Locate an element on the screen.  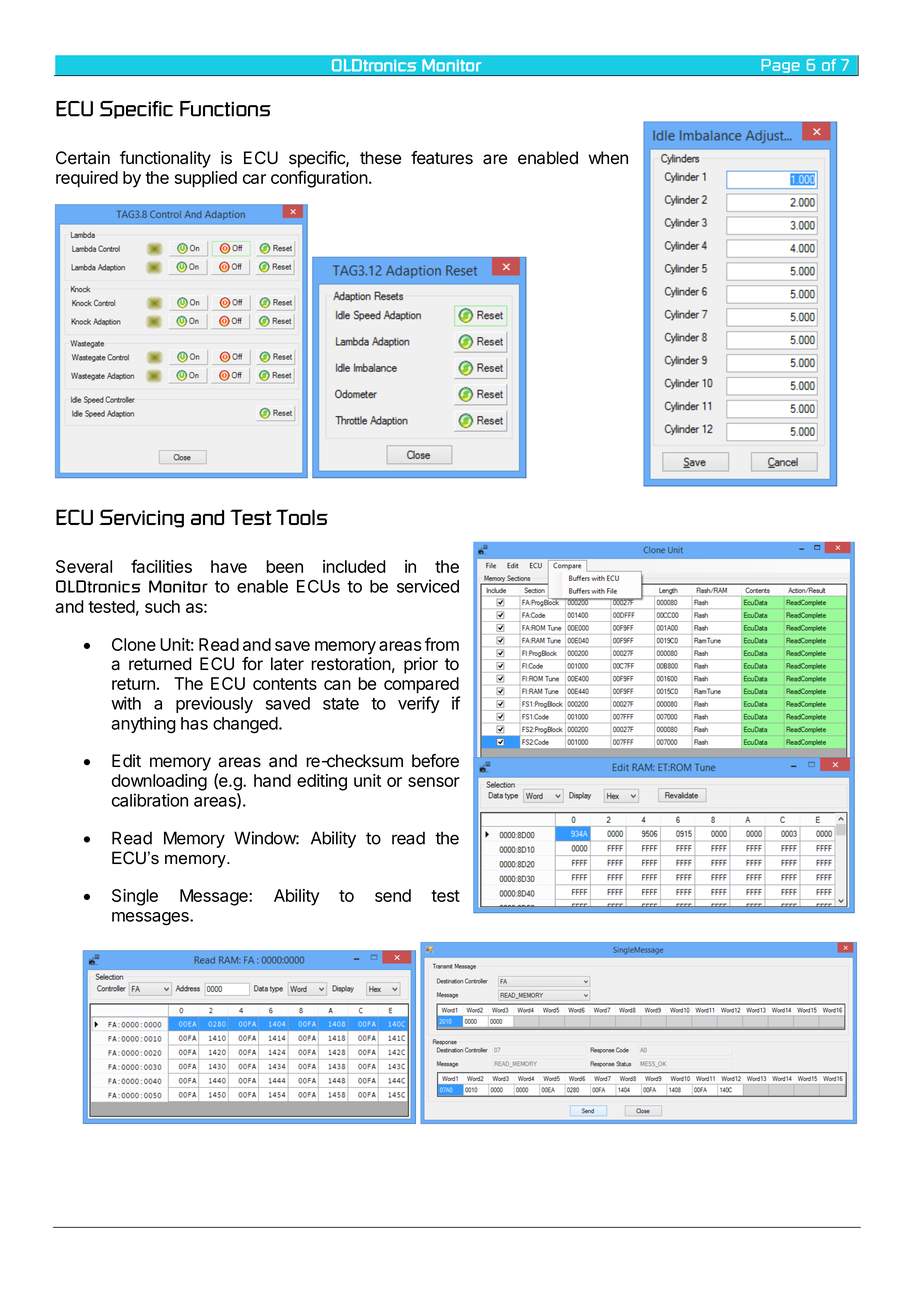
features is located at coordinates (442, 158).
